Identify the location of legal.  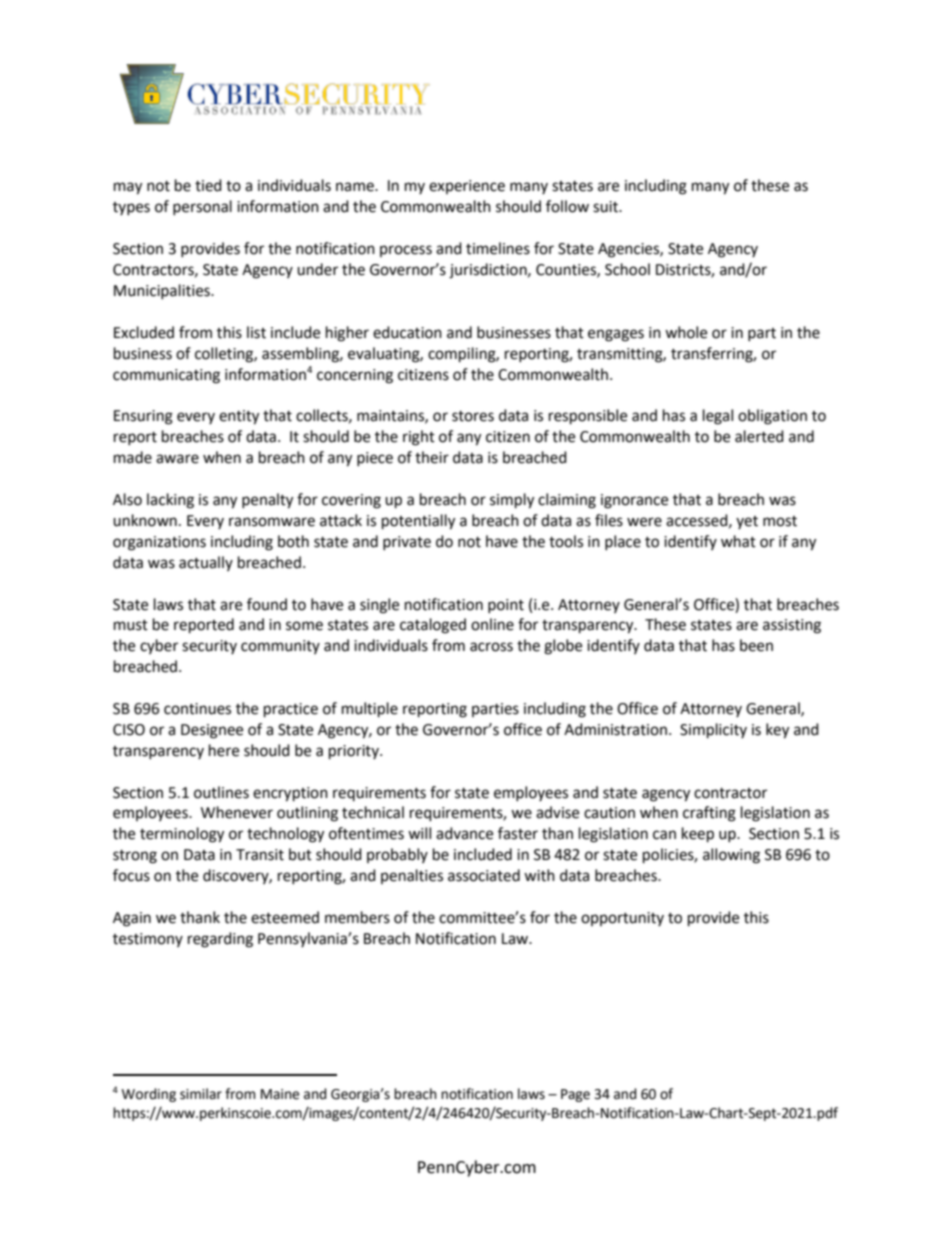
(718, 417).
